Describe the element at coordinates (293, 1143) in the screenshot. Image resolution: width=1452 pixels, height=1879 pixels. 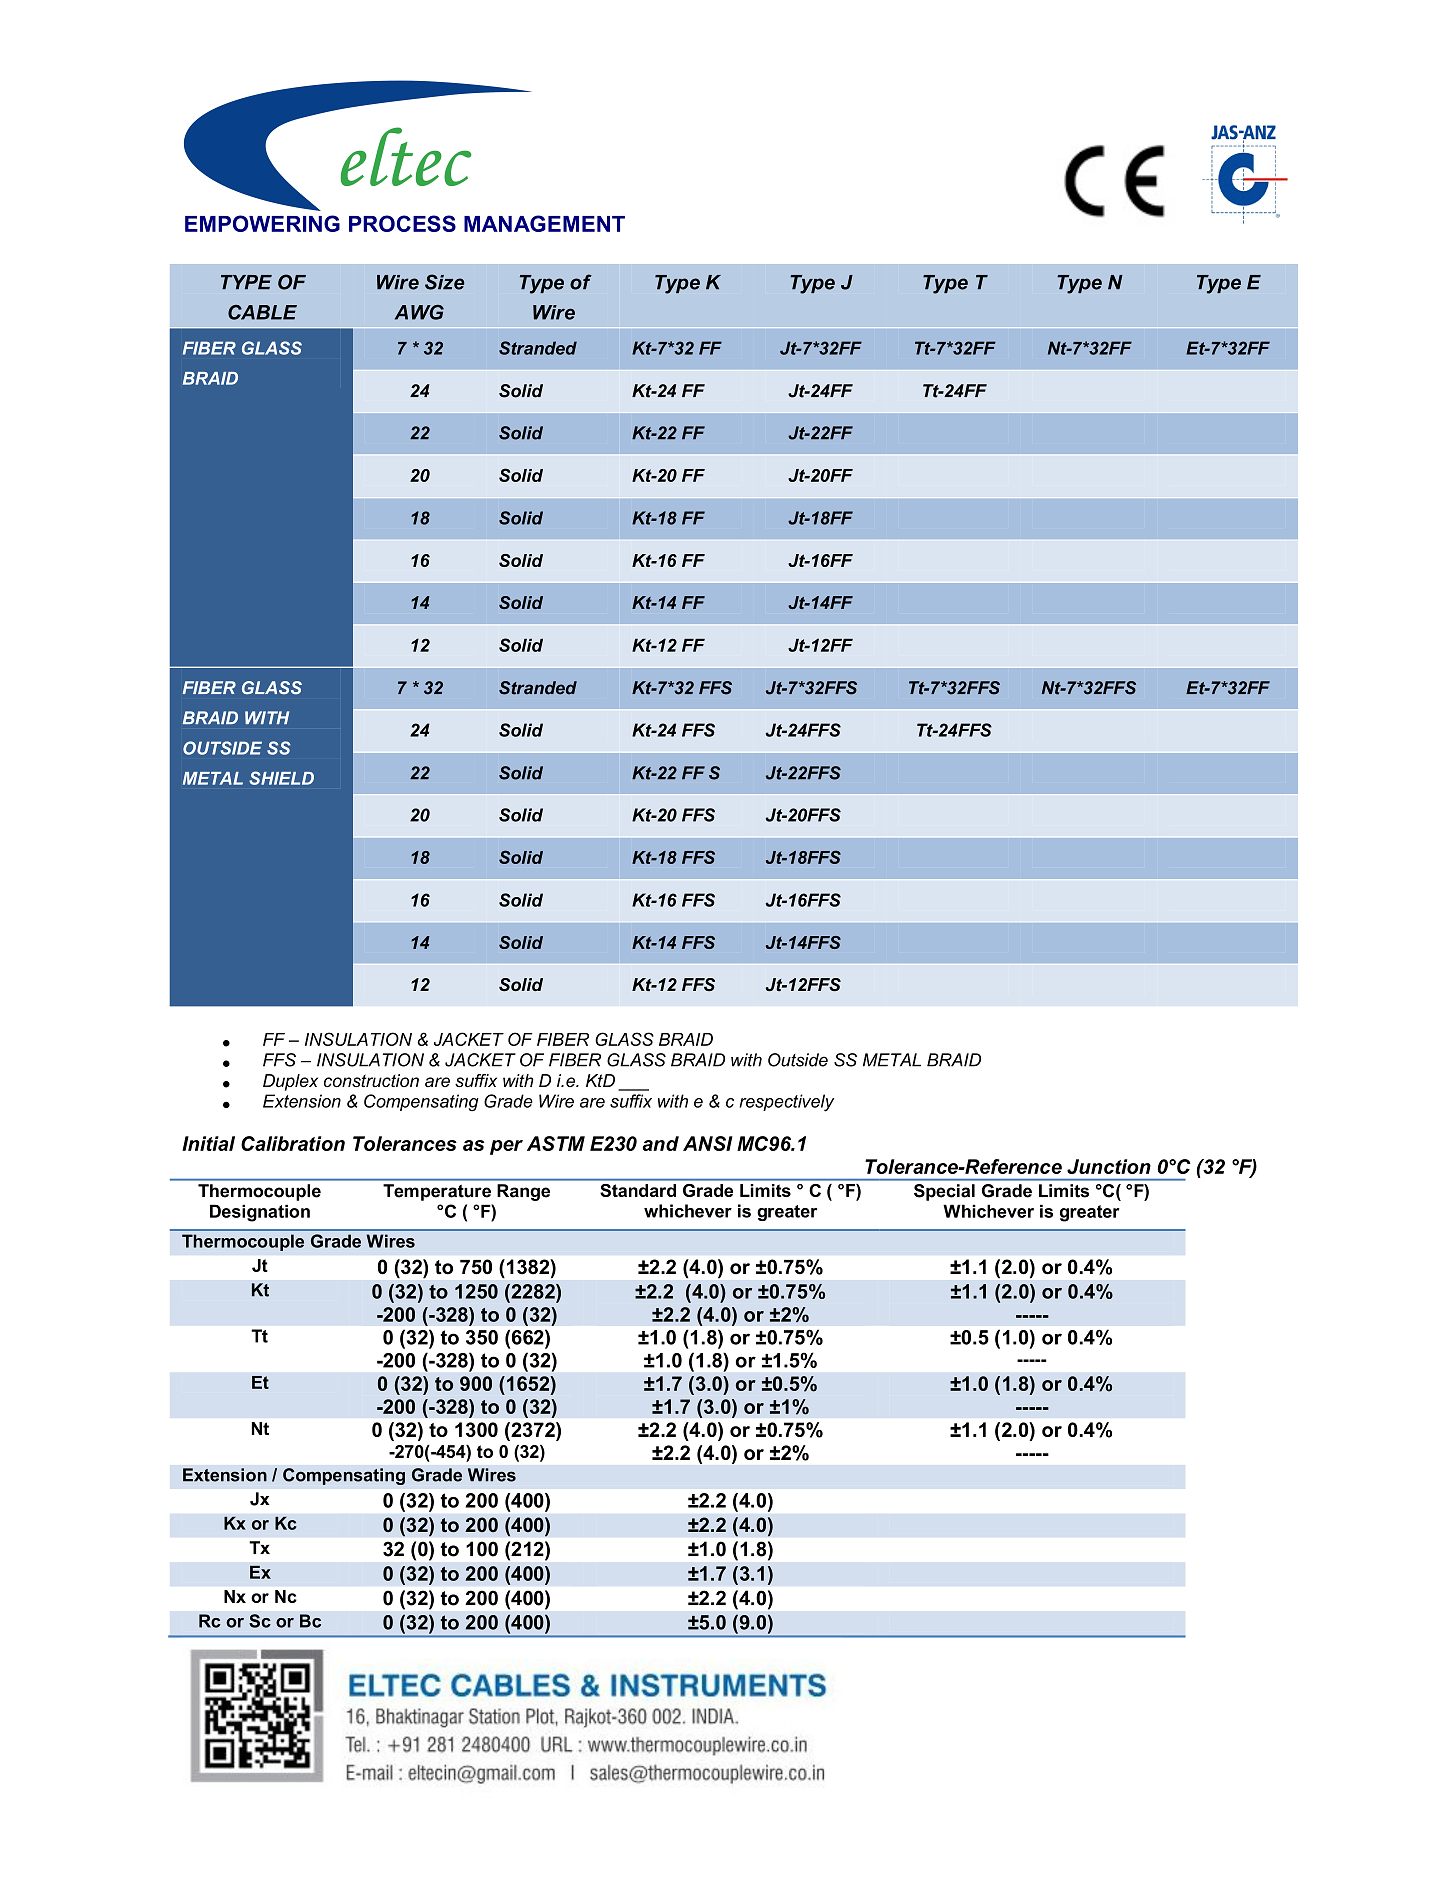
I see `Calibration` at that location.
